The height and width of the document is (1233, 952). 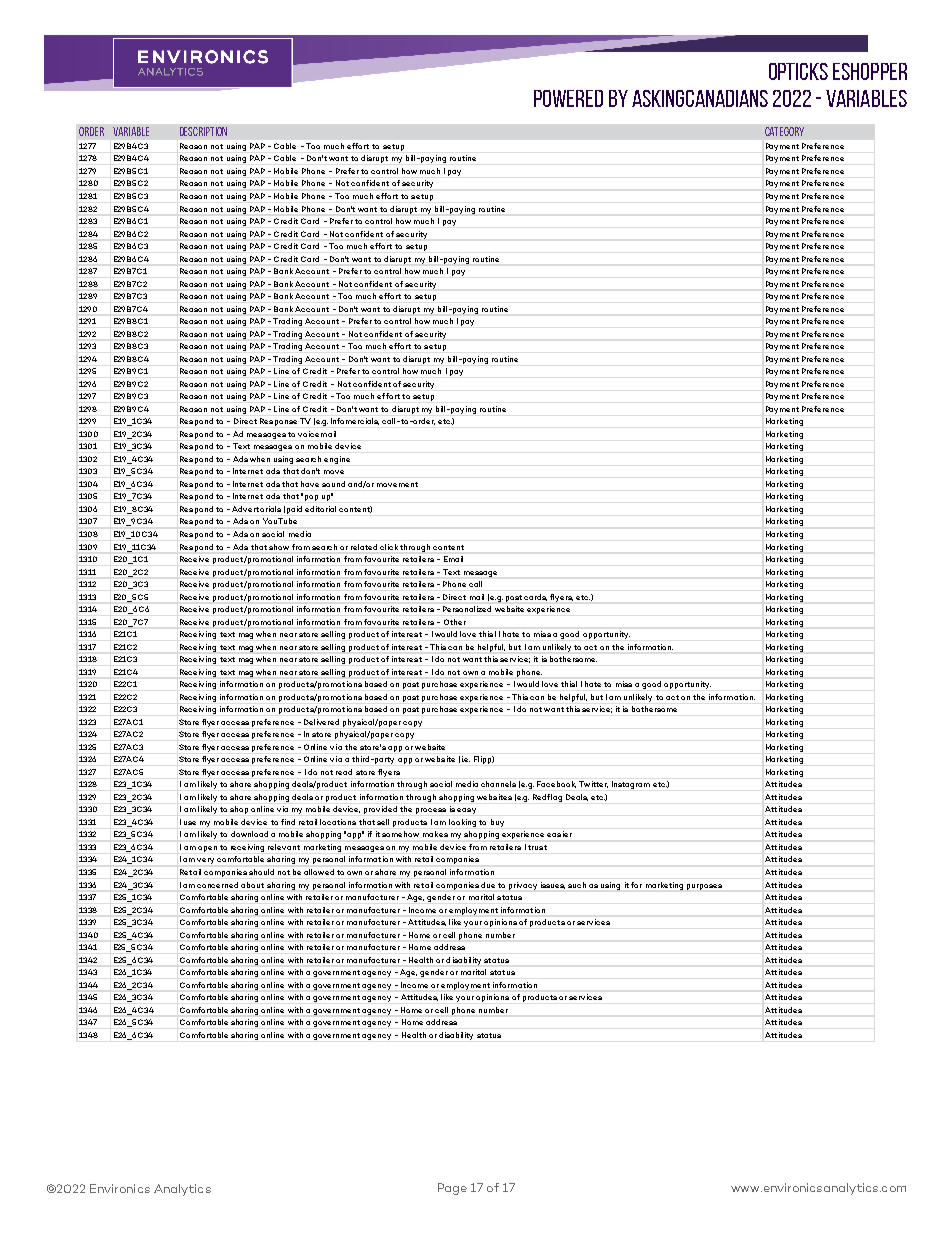 What do you see at coordinates (631, 785) in the document?
I see `Instagram` at bounding box center [631, 785].
